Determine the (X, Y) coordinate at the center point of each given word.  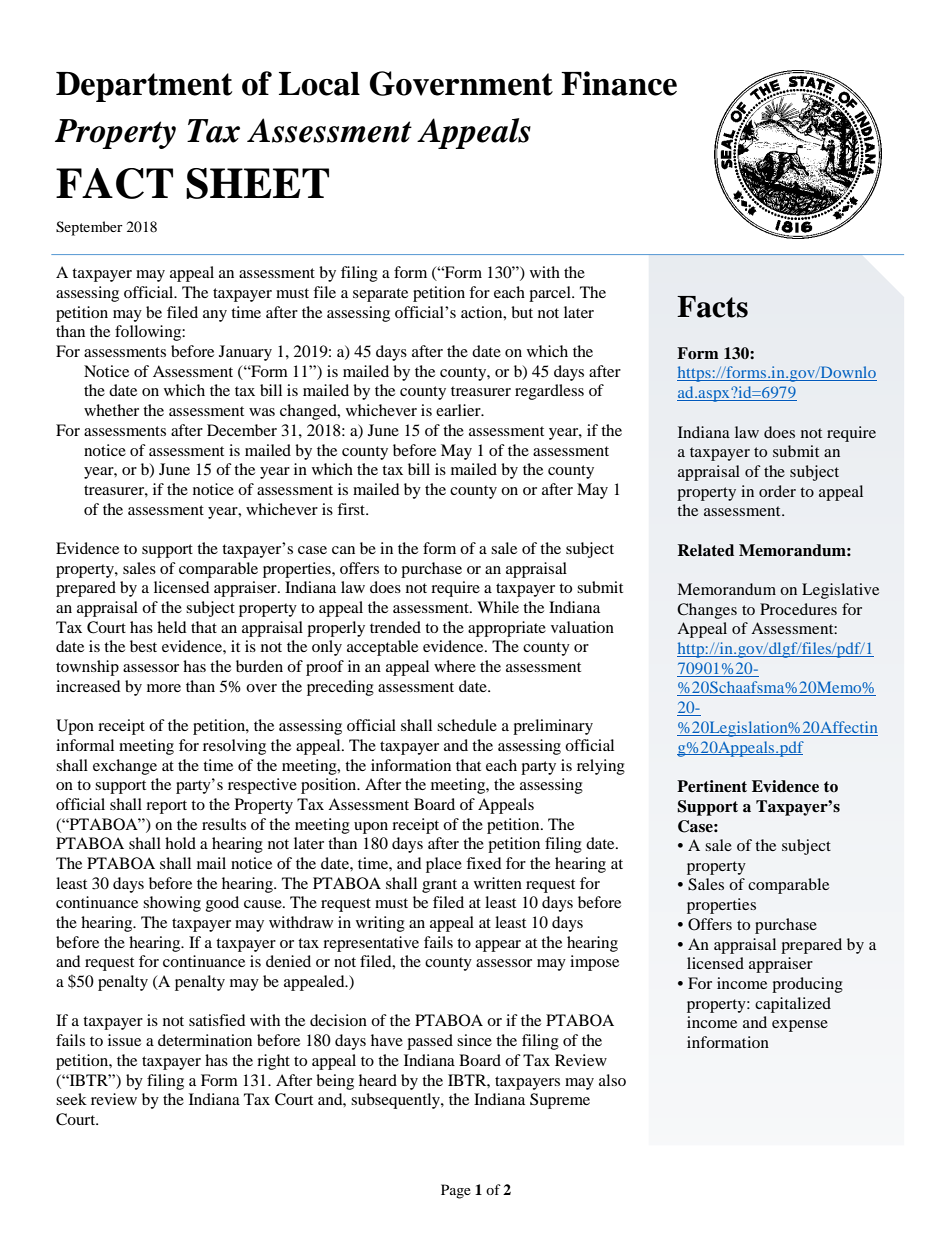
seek (71, 1099)
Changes (707, 611)
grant (439, 886)
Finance (619, 83)
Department (144, 87)
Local (319, 84)
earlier (459, 410)
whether (111, 410)
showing (172, 904)
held (172, 627)
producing (807, 985)
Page (456, 1191)
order (777, 491)
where (455, 666)
